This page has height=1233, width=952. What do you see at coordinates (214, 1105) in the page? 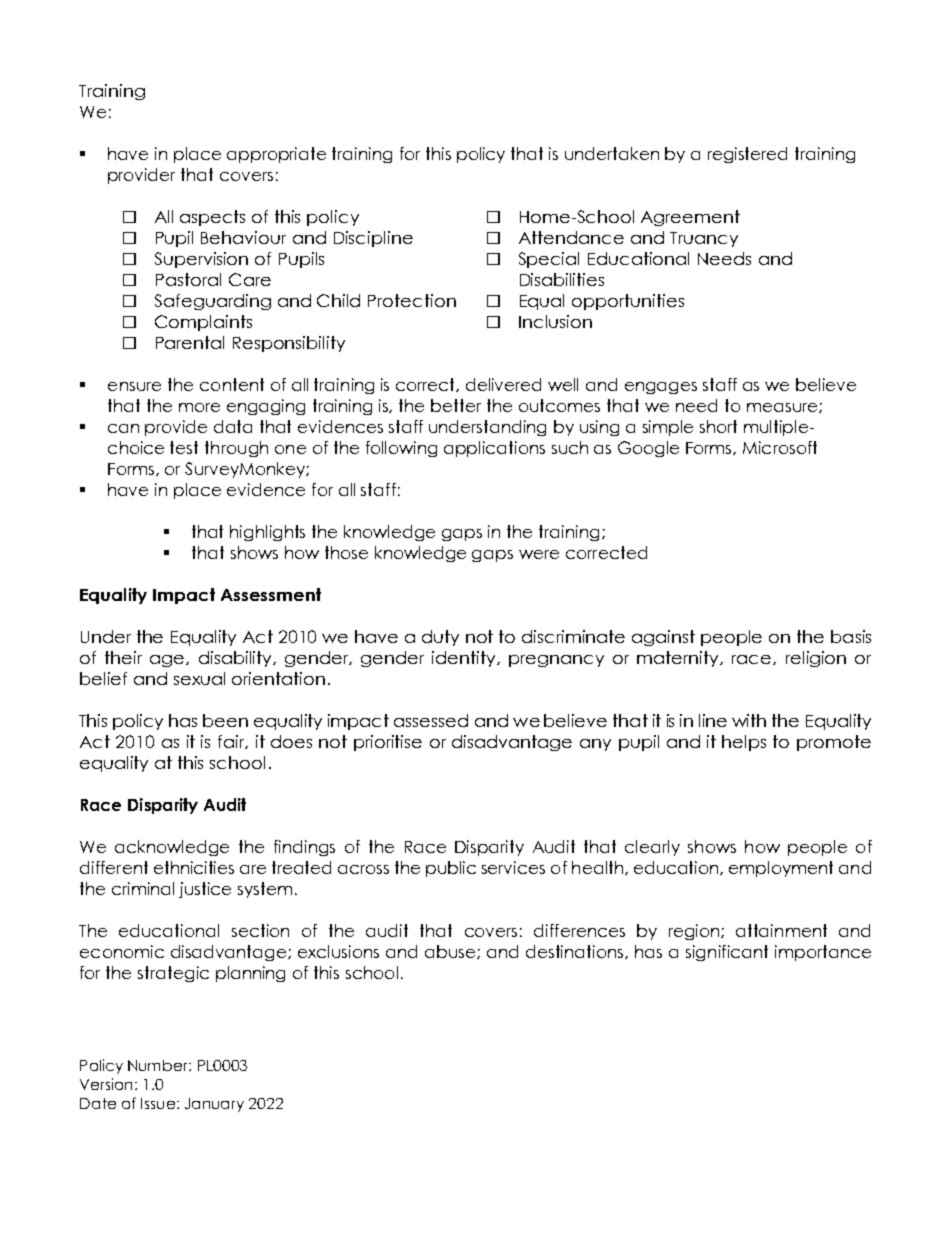
I see `January` at bounding box center [214, 1105].
